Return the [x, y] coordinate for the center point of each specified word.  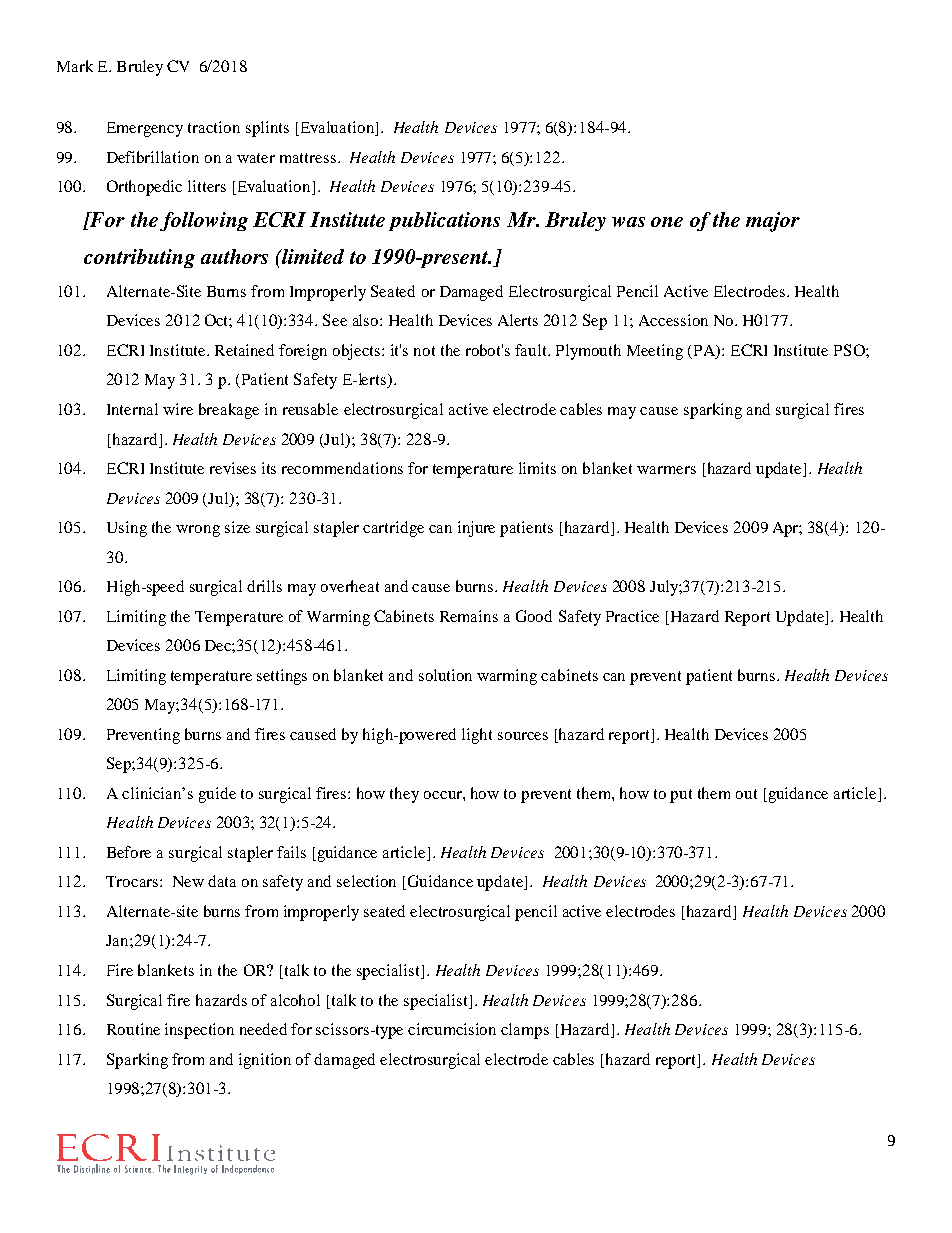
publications [444, 221]
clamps [525, 1031]
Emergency [145, 129]
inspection [199, 1031]
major [773, 222]
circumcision [452, 1029]
